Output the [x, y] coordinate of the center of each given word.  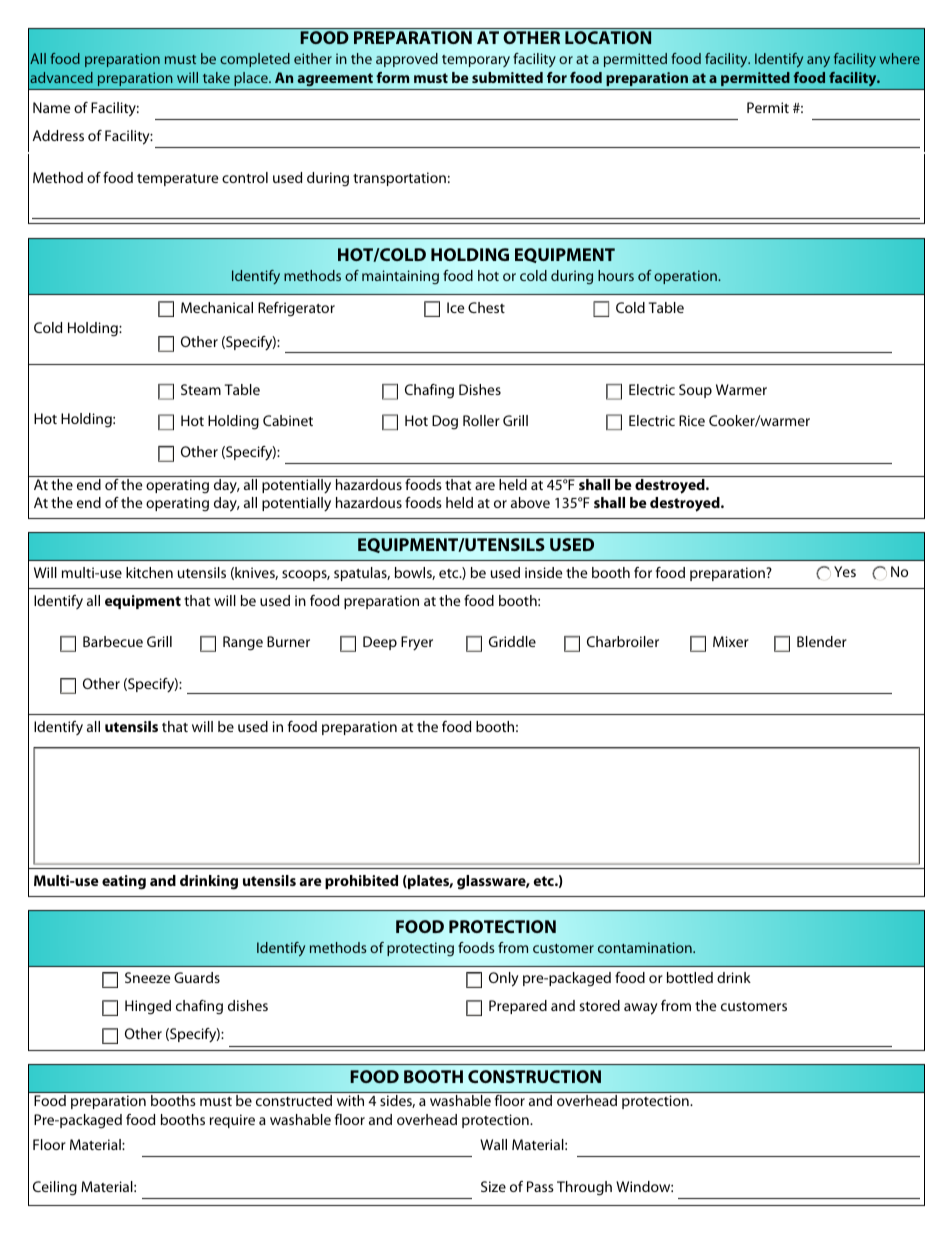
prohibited [361, 882]
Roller [481, 420]
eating [124, 882]
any [818, 61]
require [232, 1121]
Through [584, 1188]
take [216, 77]
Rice [692, 420]
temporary [476, 61]
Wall [493, 1144]
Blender [822, 641]
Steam [201, 389]
